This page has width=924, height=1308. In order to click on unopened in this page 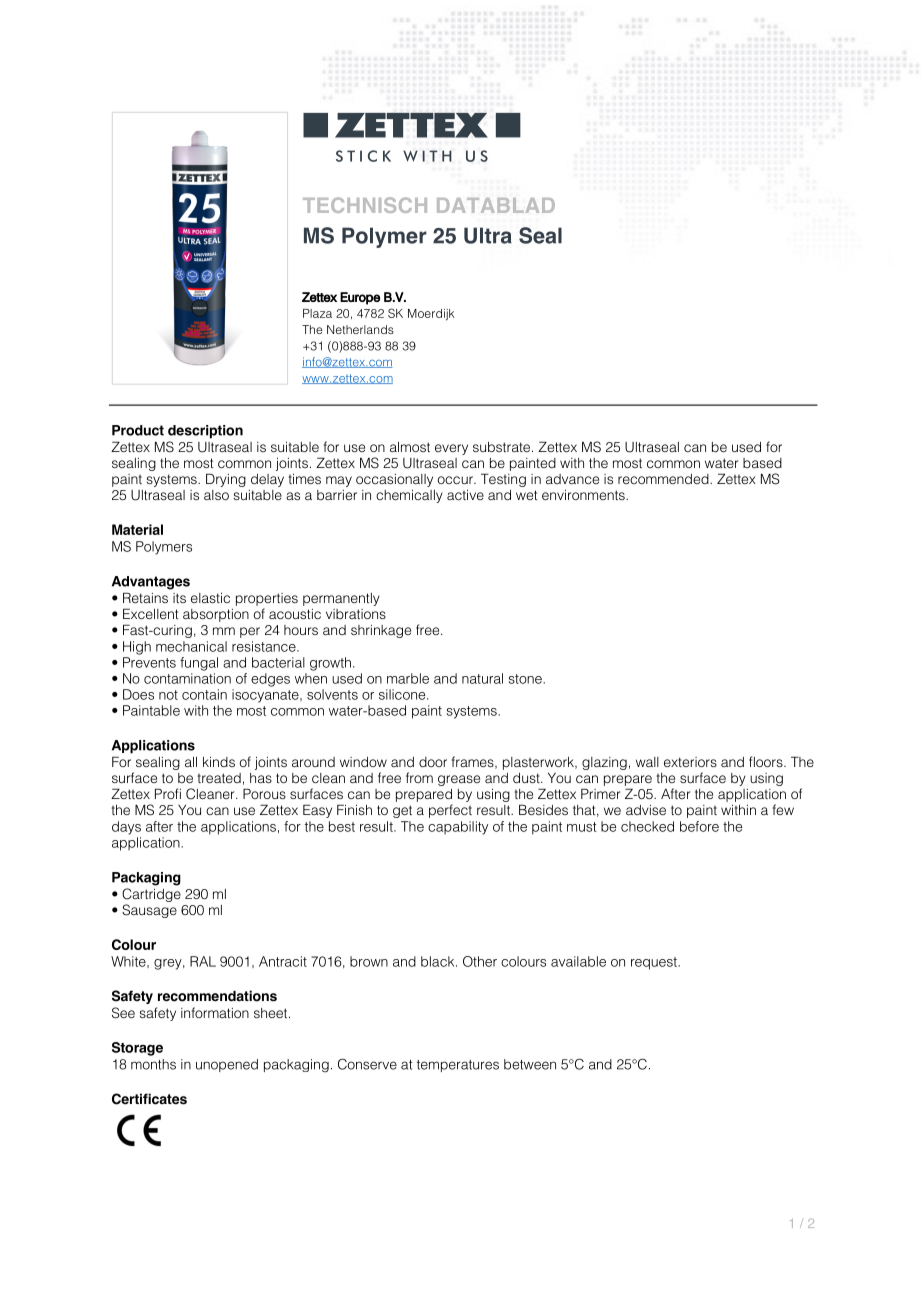, I will do `click(227, 1065)`.
